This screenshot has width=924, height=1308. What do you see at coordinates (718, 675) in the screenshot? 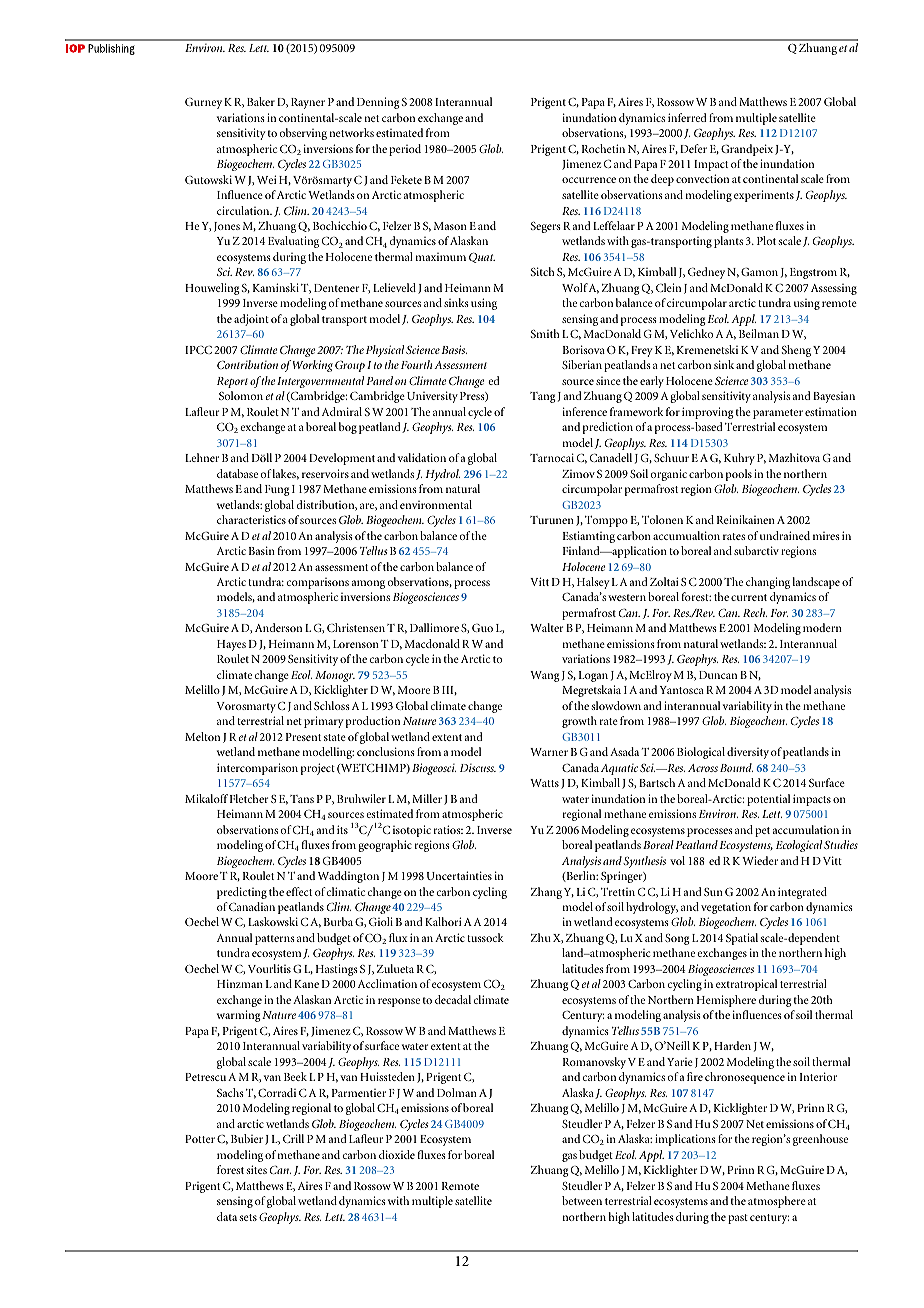
I see `Duncan` at bounding box center [718, 675].
